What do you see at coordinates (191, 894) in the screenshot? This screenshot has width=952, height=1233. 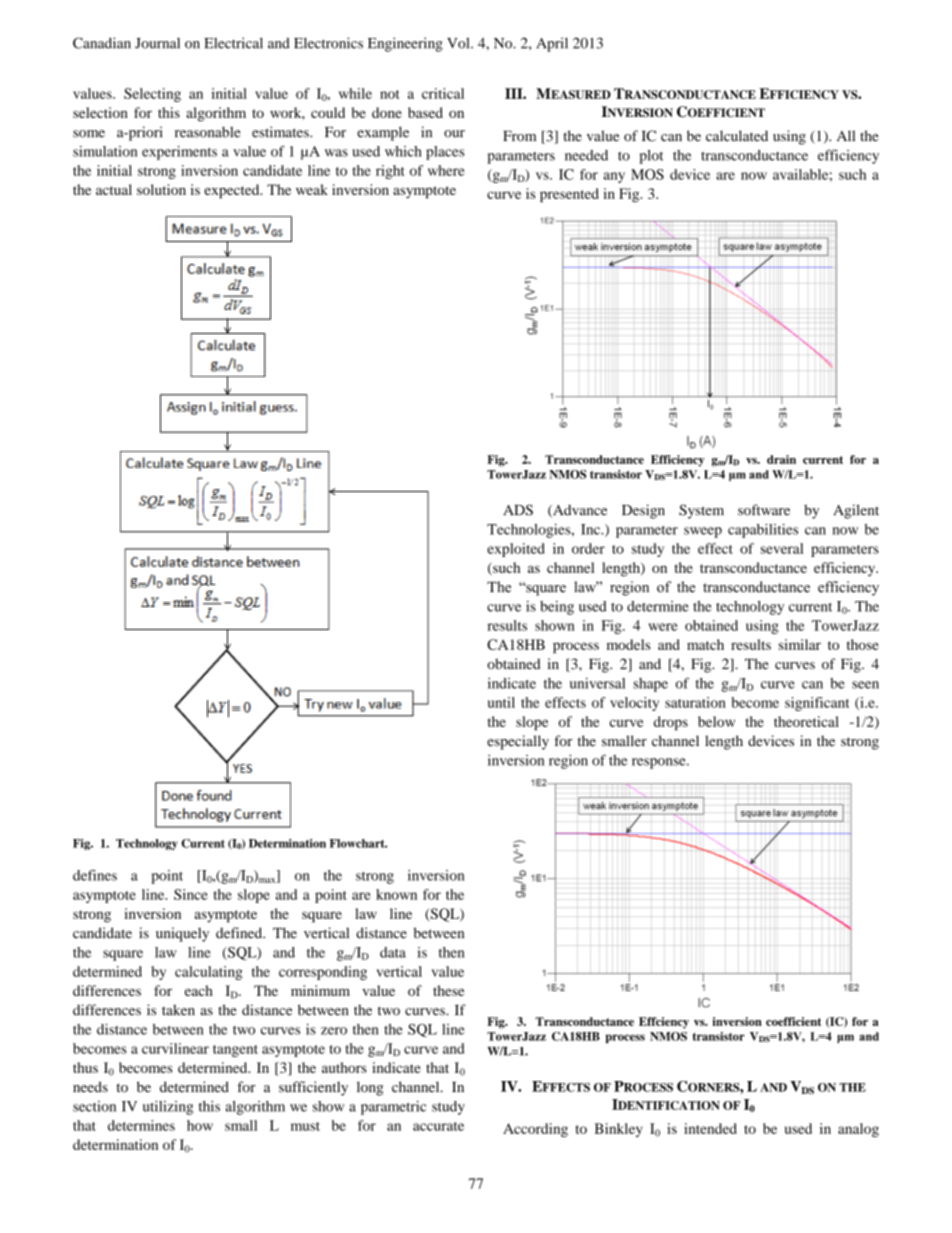 I see `Since` at bounding box center [191, 894].
